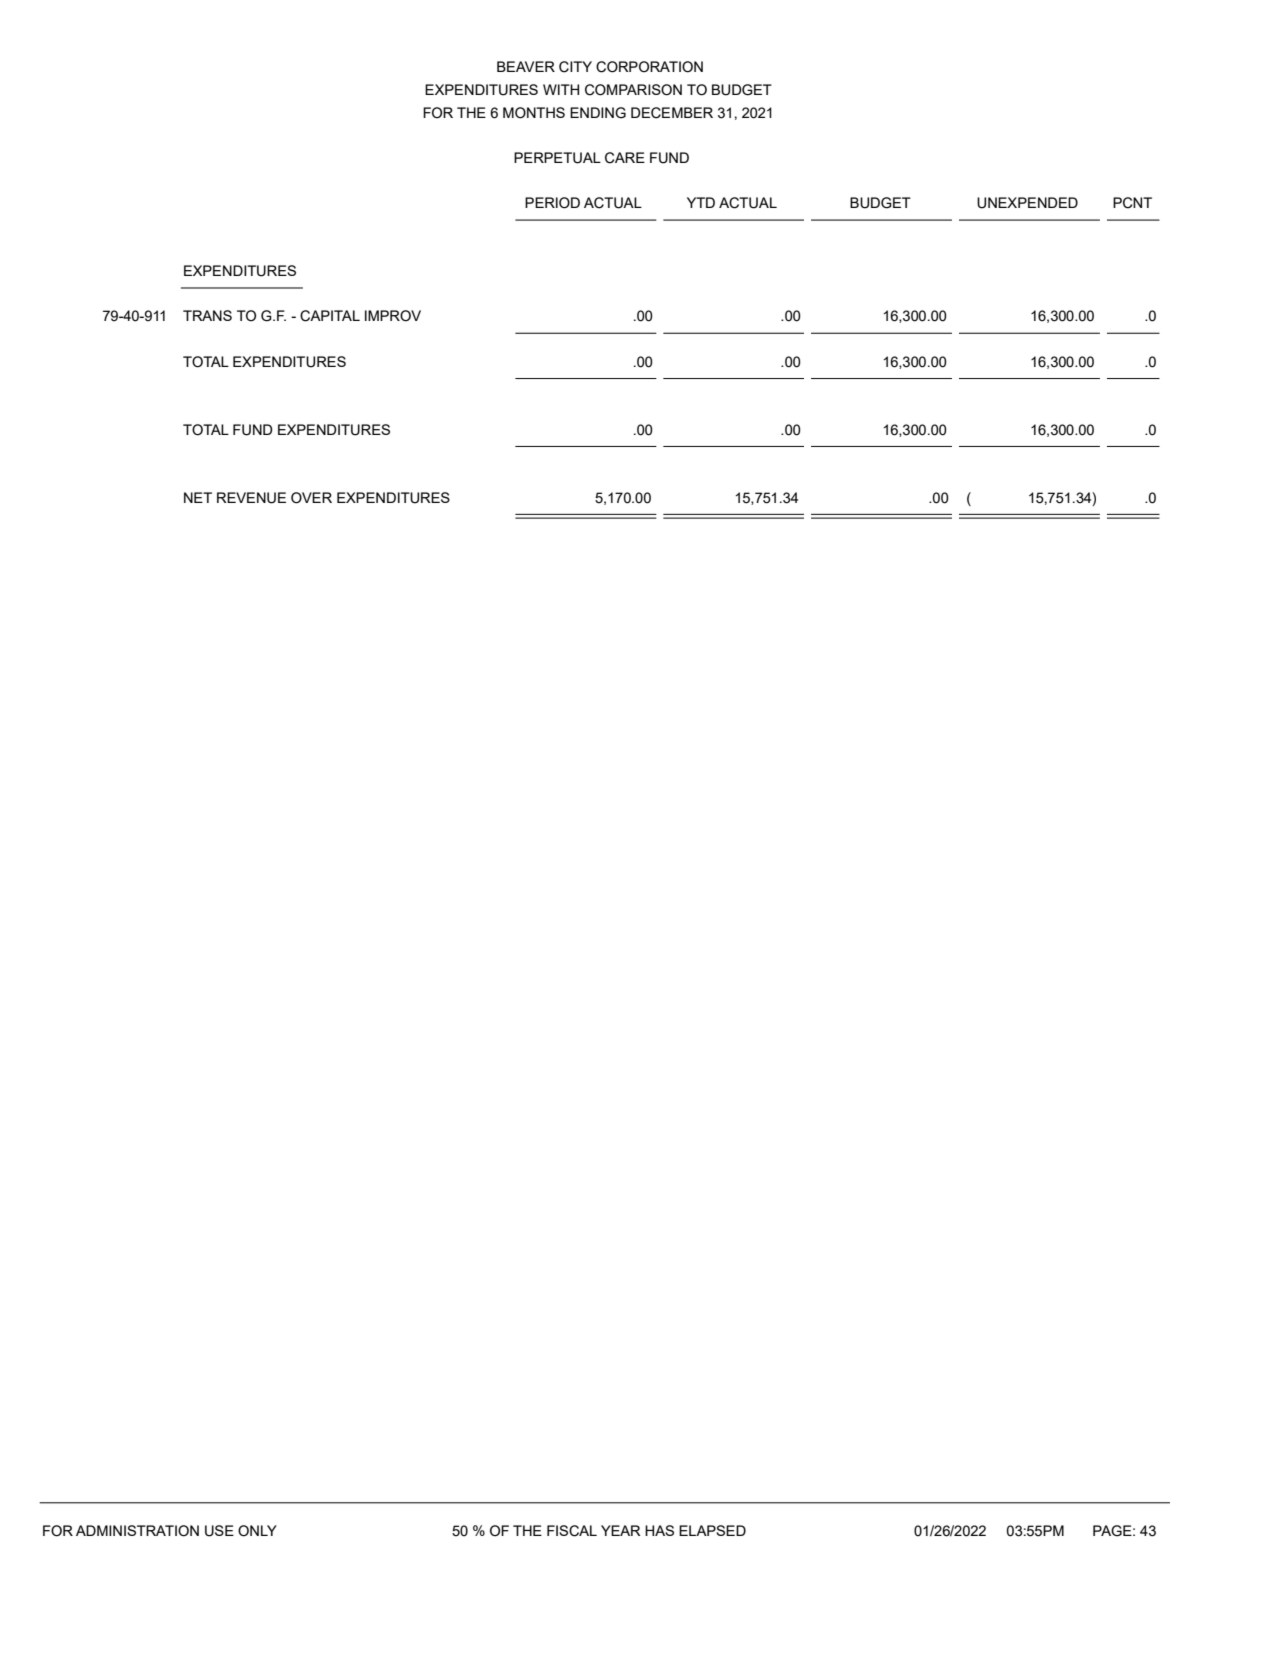 This document has width=1281, height=1660. What do you see at coordinates (393, 316) in the document?
I see `IMPROV` at bounding box center [393, 316].
